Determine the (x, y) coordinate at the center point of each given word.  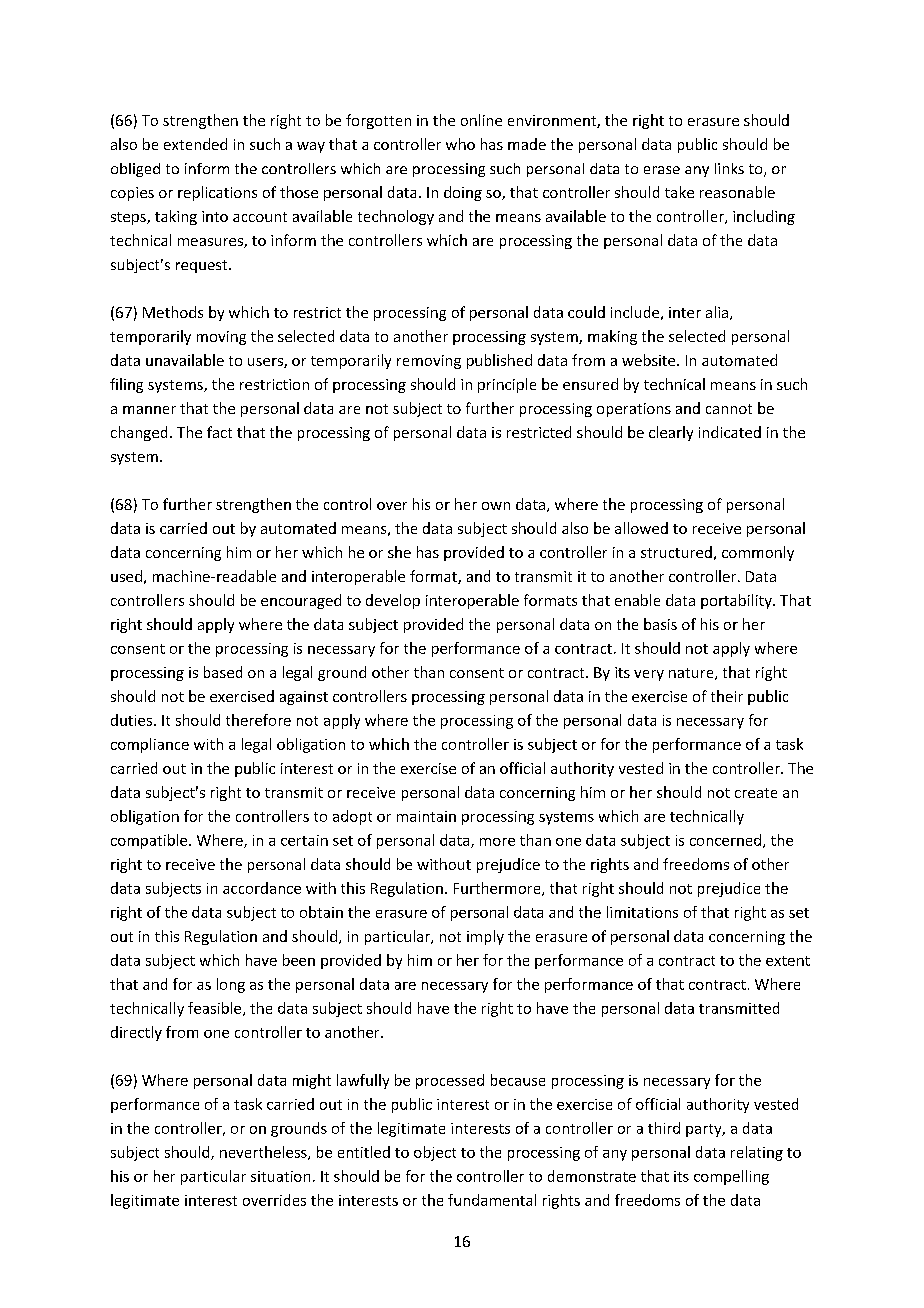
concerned (725, 840)
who (460, 144)
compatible (150, 841)
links (729, 168)
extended (195, 144)
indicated (730, 432)
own (496, 506)
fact (219, 432)
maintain (426, 816)
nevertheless (264, 1153)
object (435, 1153)
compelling (731, 1177)
